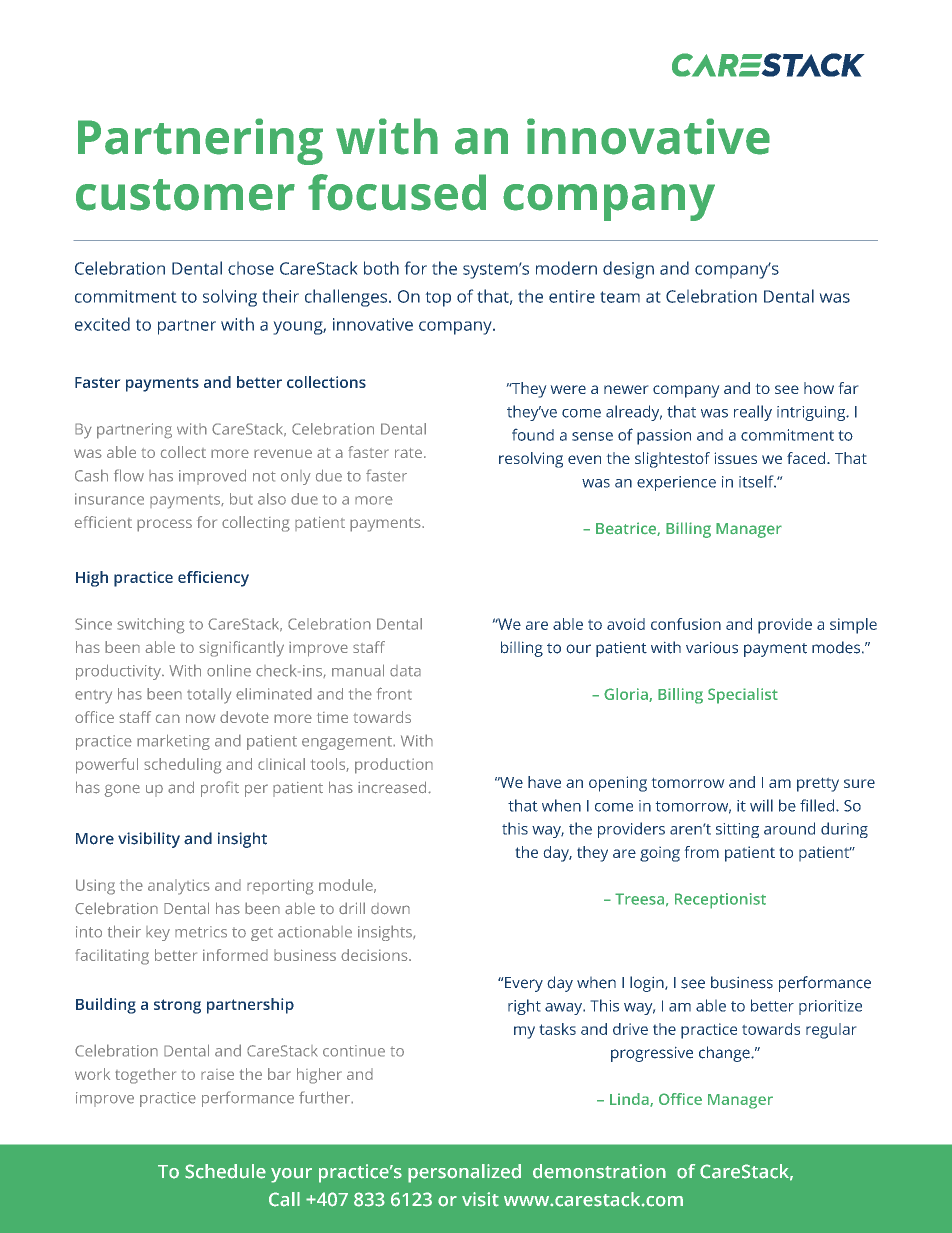 The image size is (952, 1233). I want to click on personalized, so click(464, 1173).
